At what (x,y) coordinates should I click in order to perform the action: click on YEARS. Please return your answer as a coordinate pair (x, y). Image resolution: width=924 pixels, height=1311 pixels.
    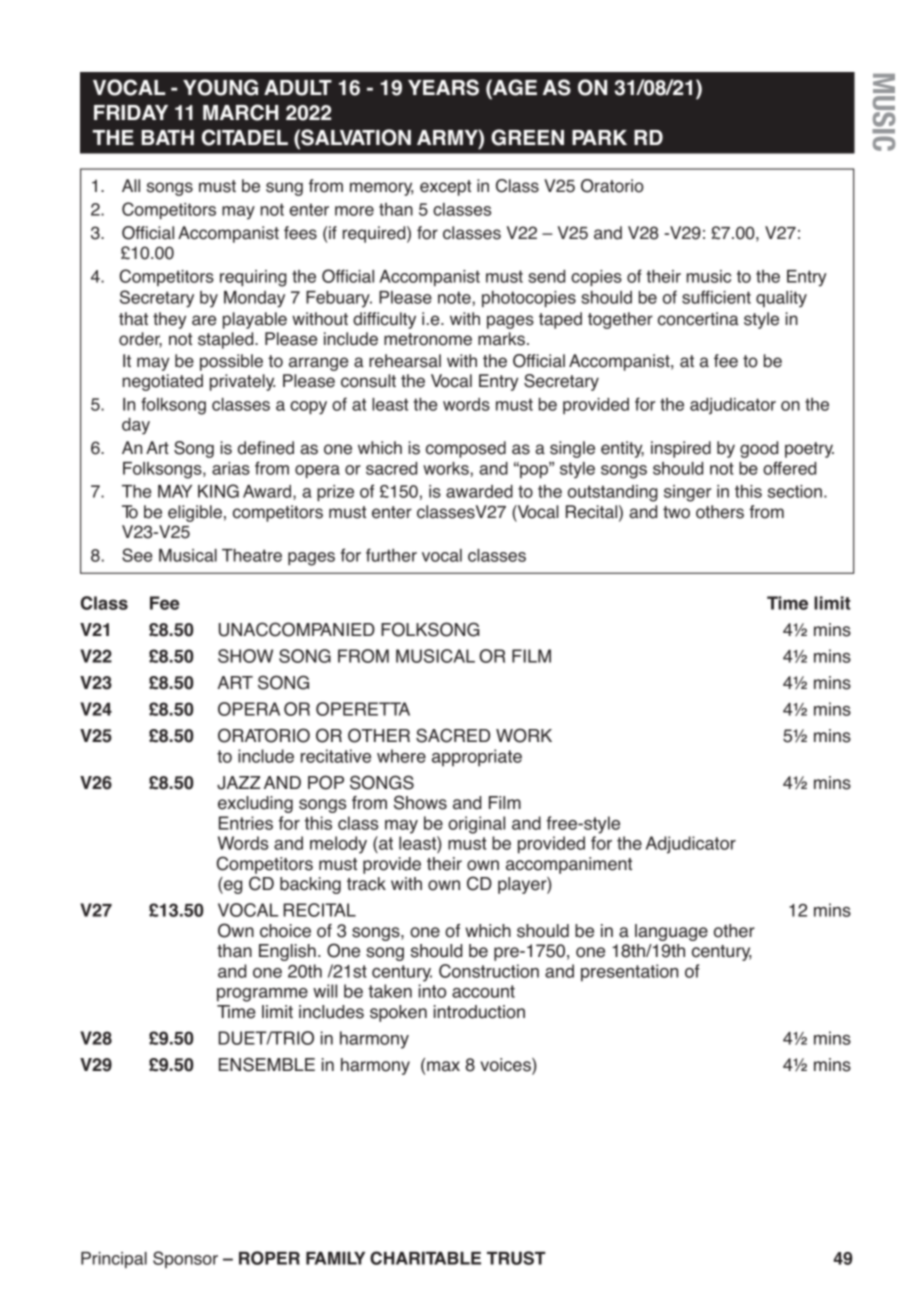
    Looking at the image, I should click on (443, 87).
